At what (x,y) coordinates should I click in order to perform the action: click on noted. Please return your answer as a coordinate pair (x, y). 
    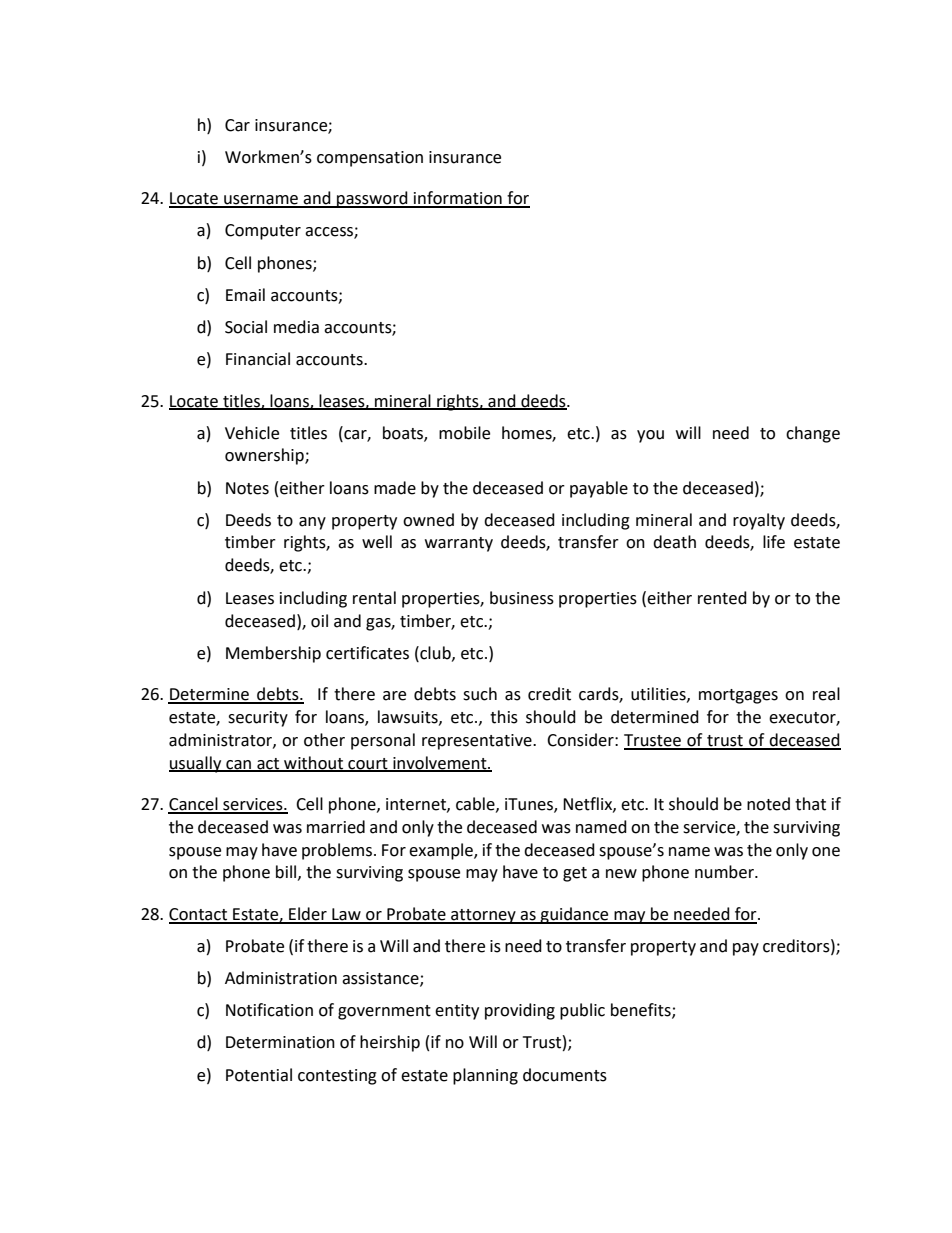
    Looking at the image, I should click on (768, 804).
